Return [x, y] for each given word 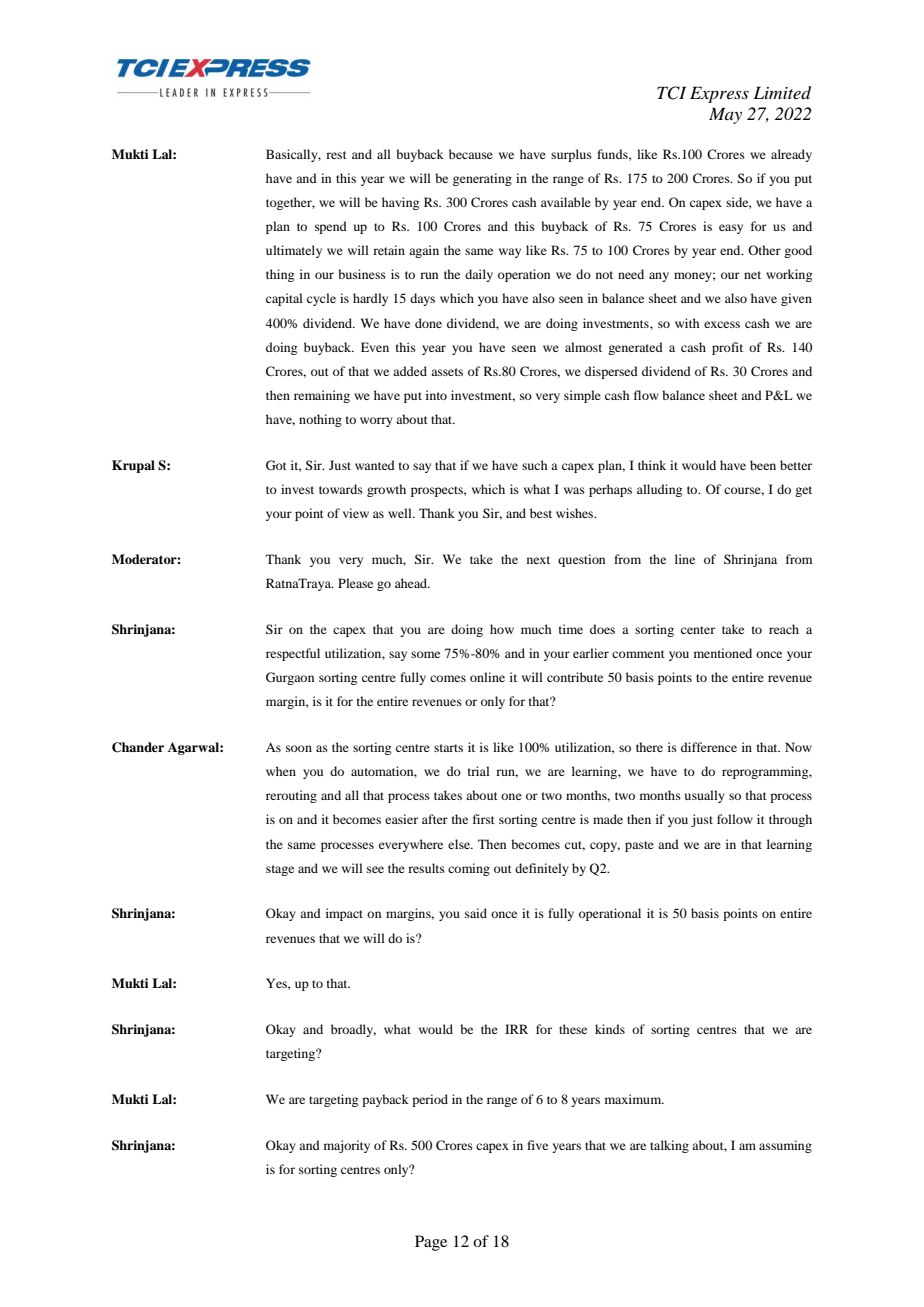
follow [735, 819]
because [471, 154]
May [725, 115]
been [763, 465]
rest [336, 155]
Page [431, 1243]
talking [669, 1146]
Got [276, 465]
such [534, 465]
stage [280, 870]
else [460, 844]
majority [347, 1146]
